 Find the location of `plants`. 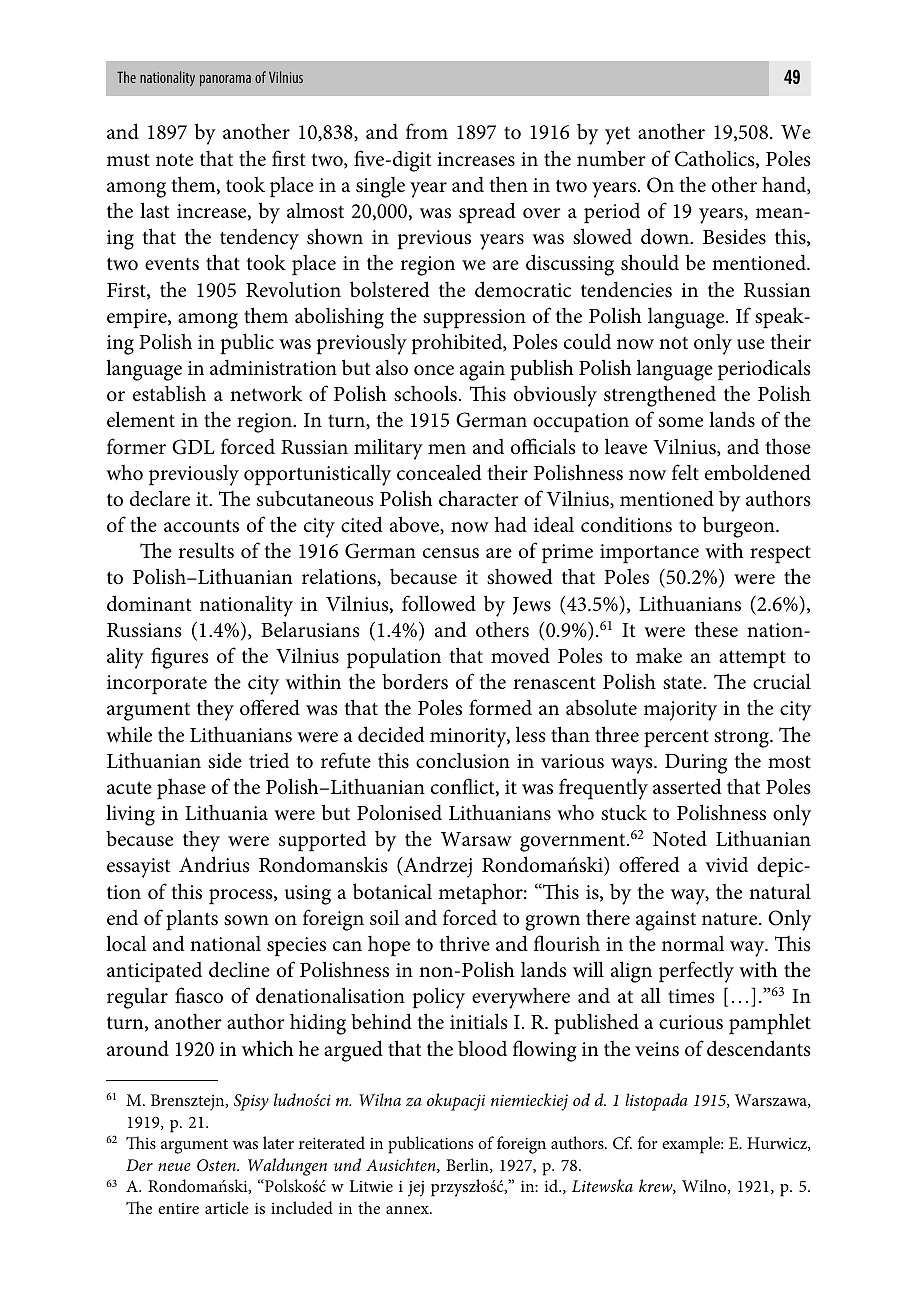

plants is located at coordinates (192, 920).
